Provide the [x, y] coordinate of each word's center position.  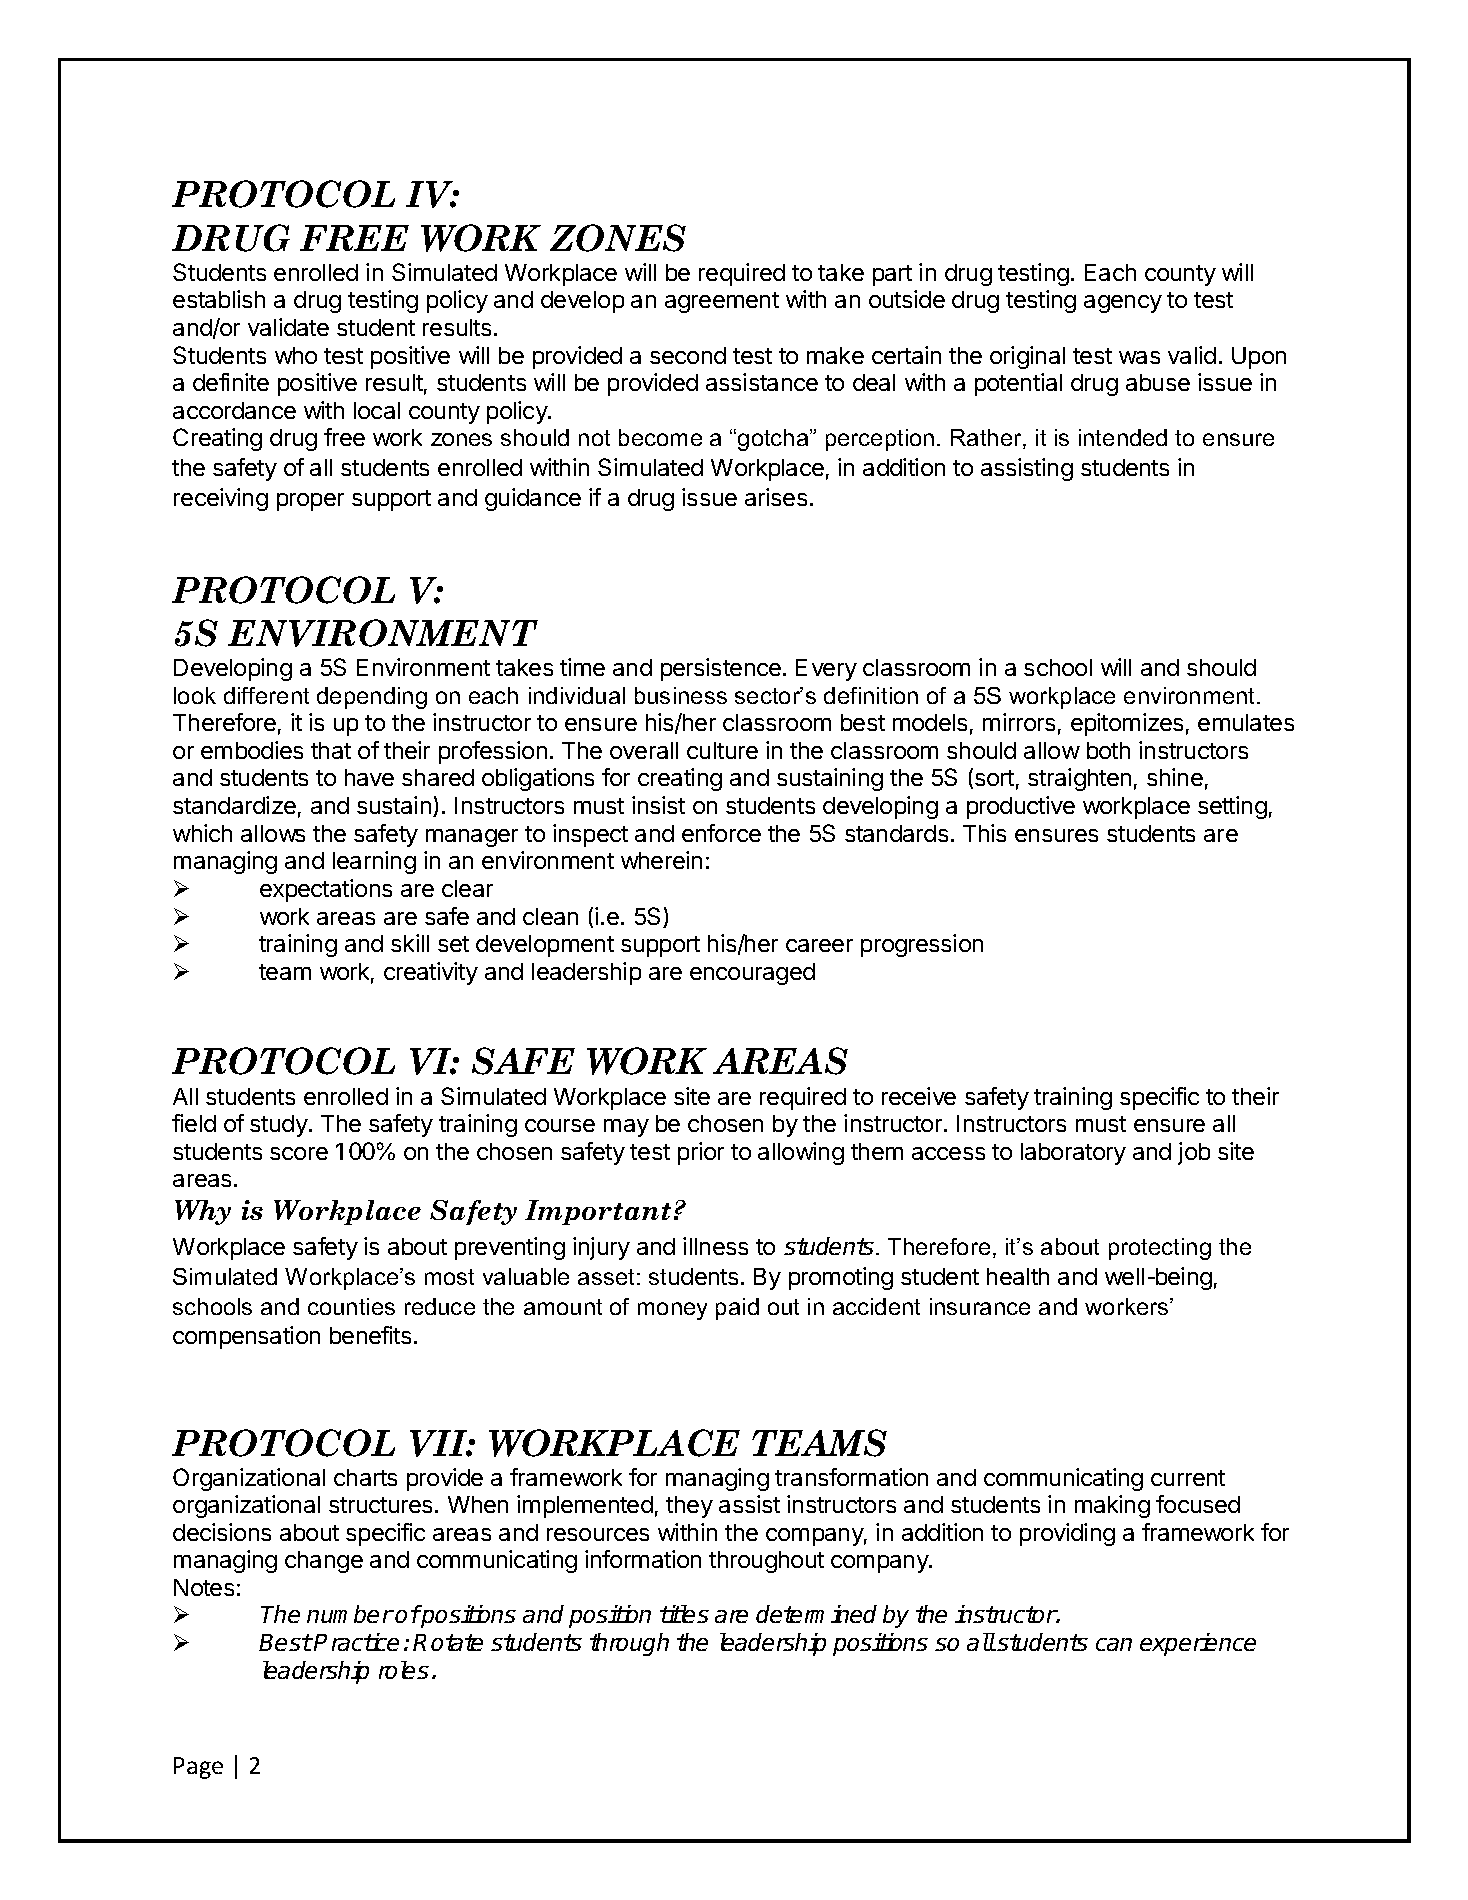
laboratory [1073, 1154]
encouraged [752, 974]
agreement [722, 302]
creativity [431, 973]
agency [1123, 304]
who [296, 355]
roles [404, 1670]
